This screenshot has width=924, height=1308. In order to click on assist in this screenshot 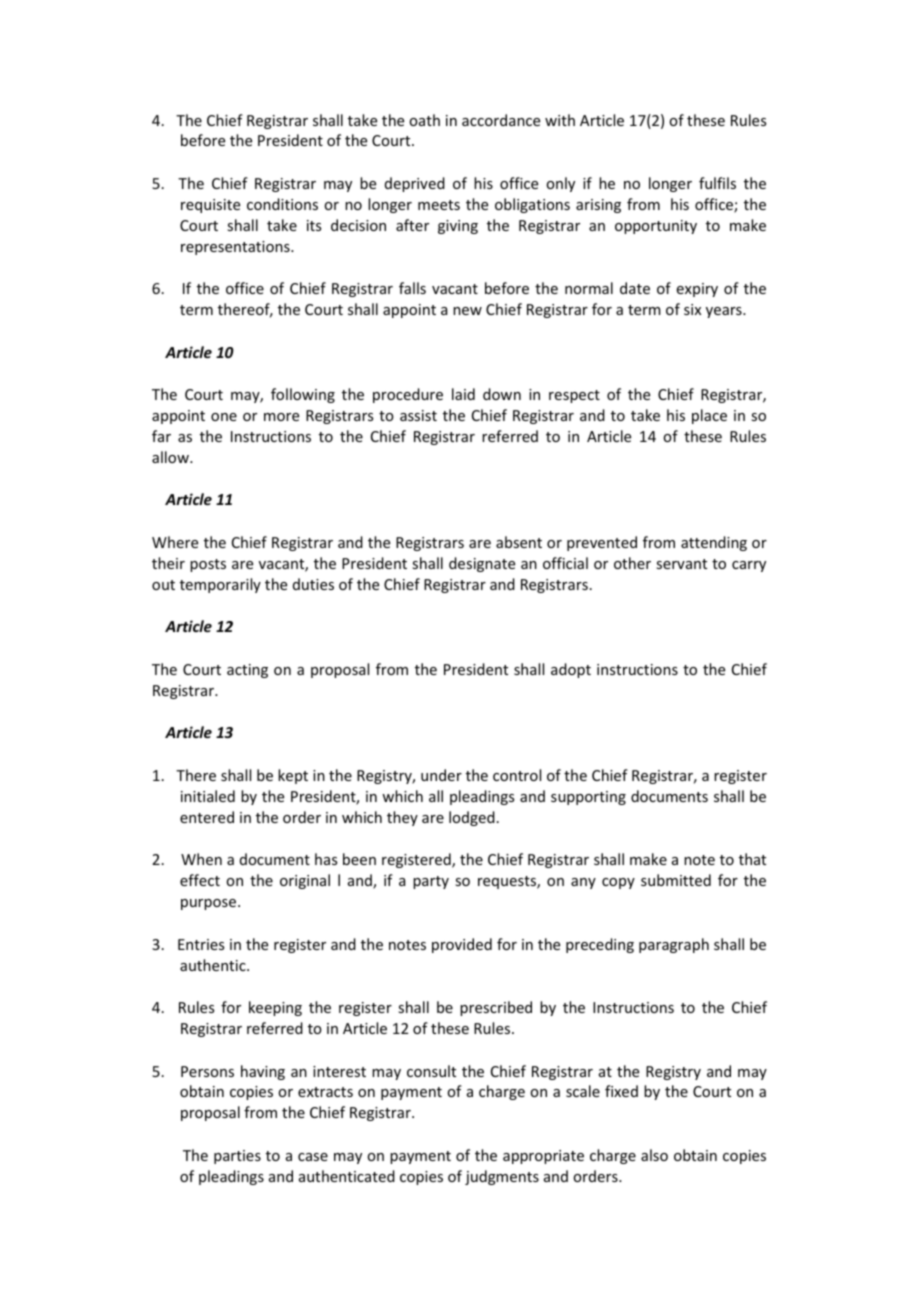, I will do `click(418, 415)`.
